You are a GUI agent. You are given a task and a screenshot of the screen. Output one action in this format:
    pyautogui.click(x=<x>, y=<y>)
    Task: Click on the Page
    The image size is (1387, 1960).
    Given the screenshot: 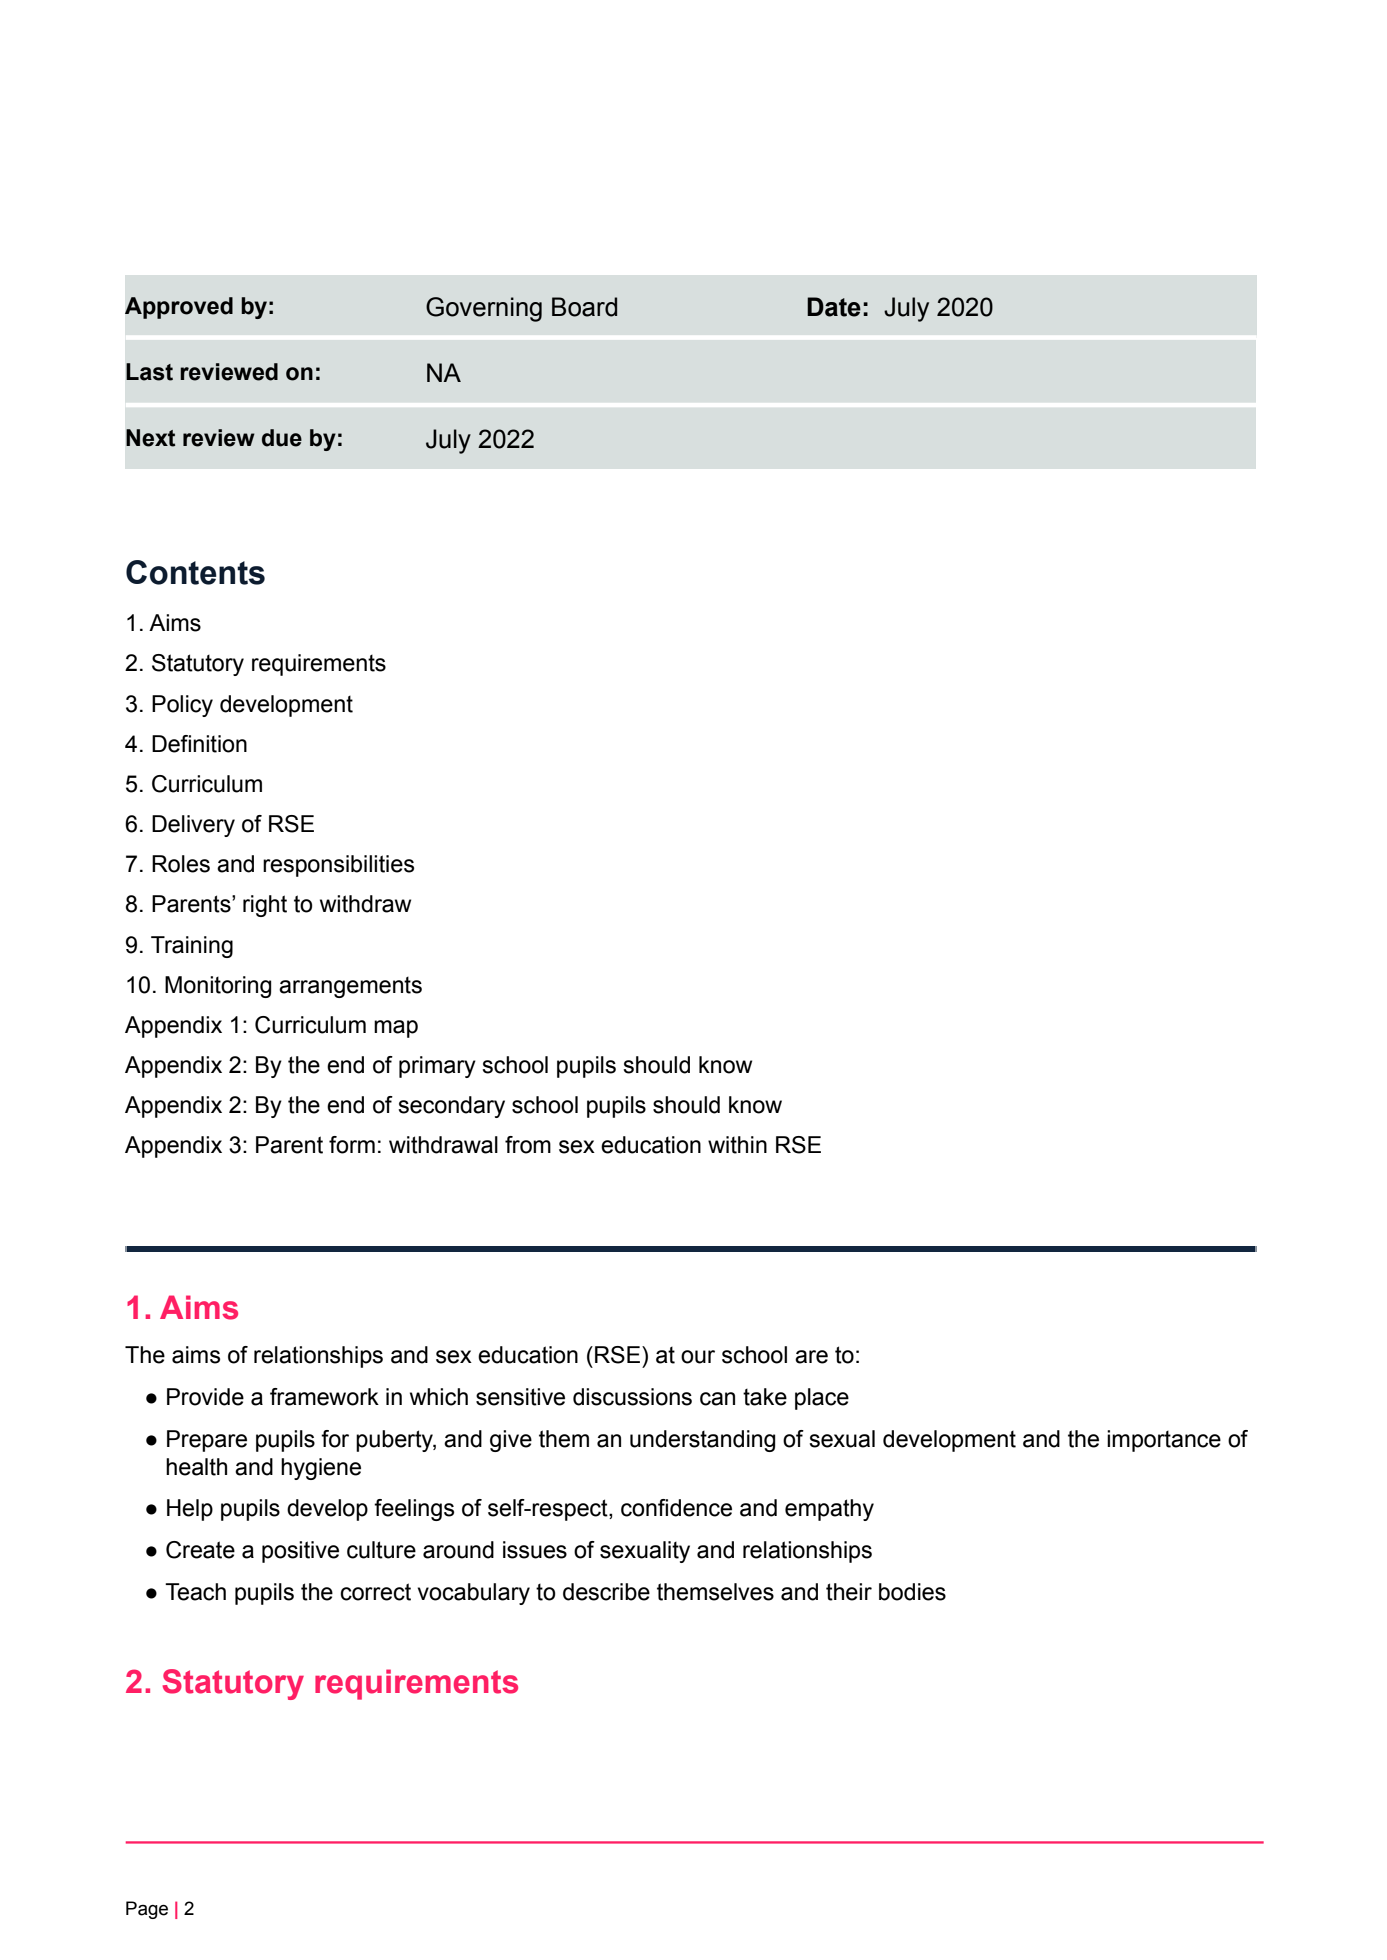 What is the action you would take?
    pyautogui.click(x=147, y=1910)
